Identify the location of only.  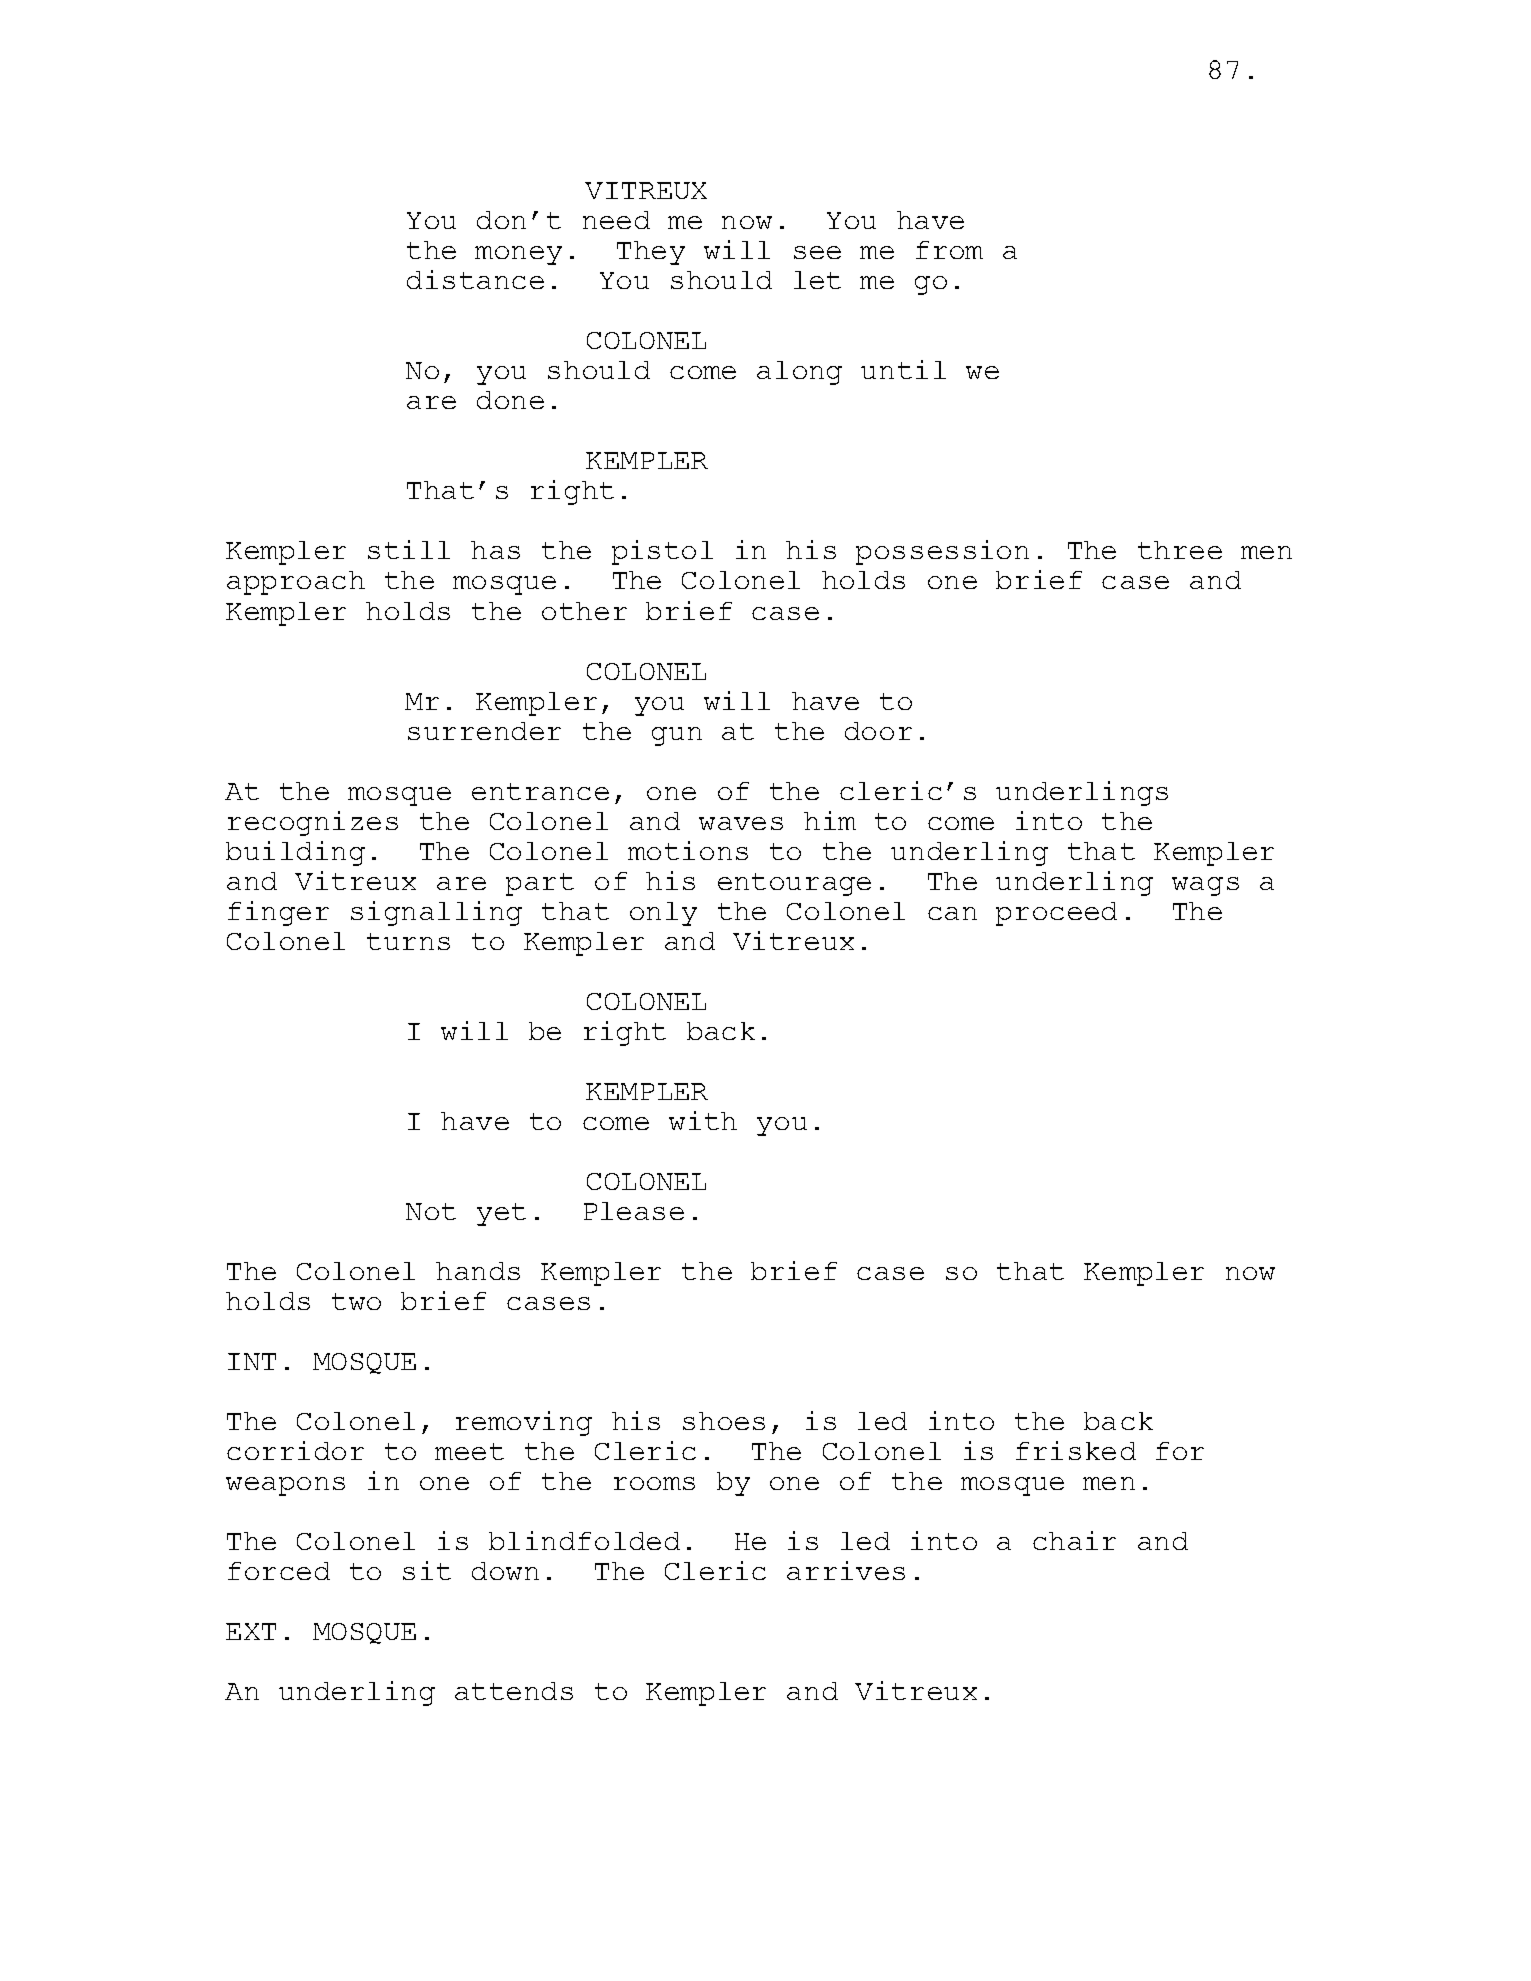
(663, 914).
